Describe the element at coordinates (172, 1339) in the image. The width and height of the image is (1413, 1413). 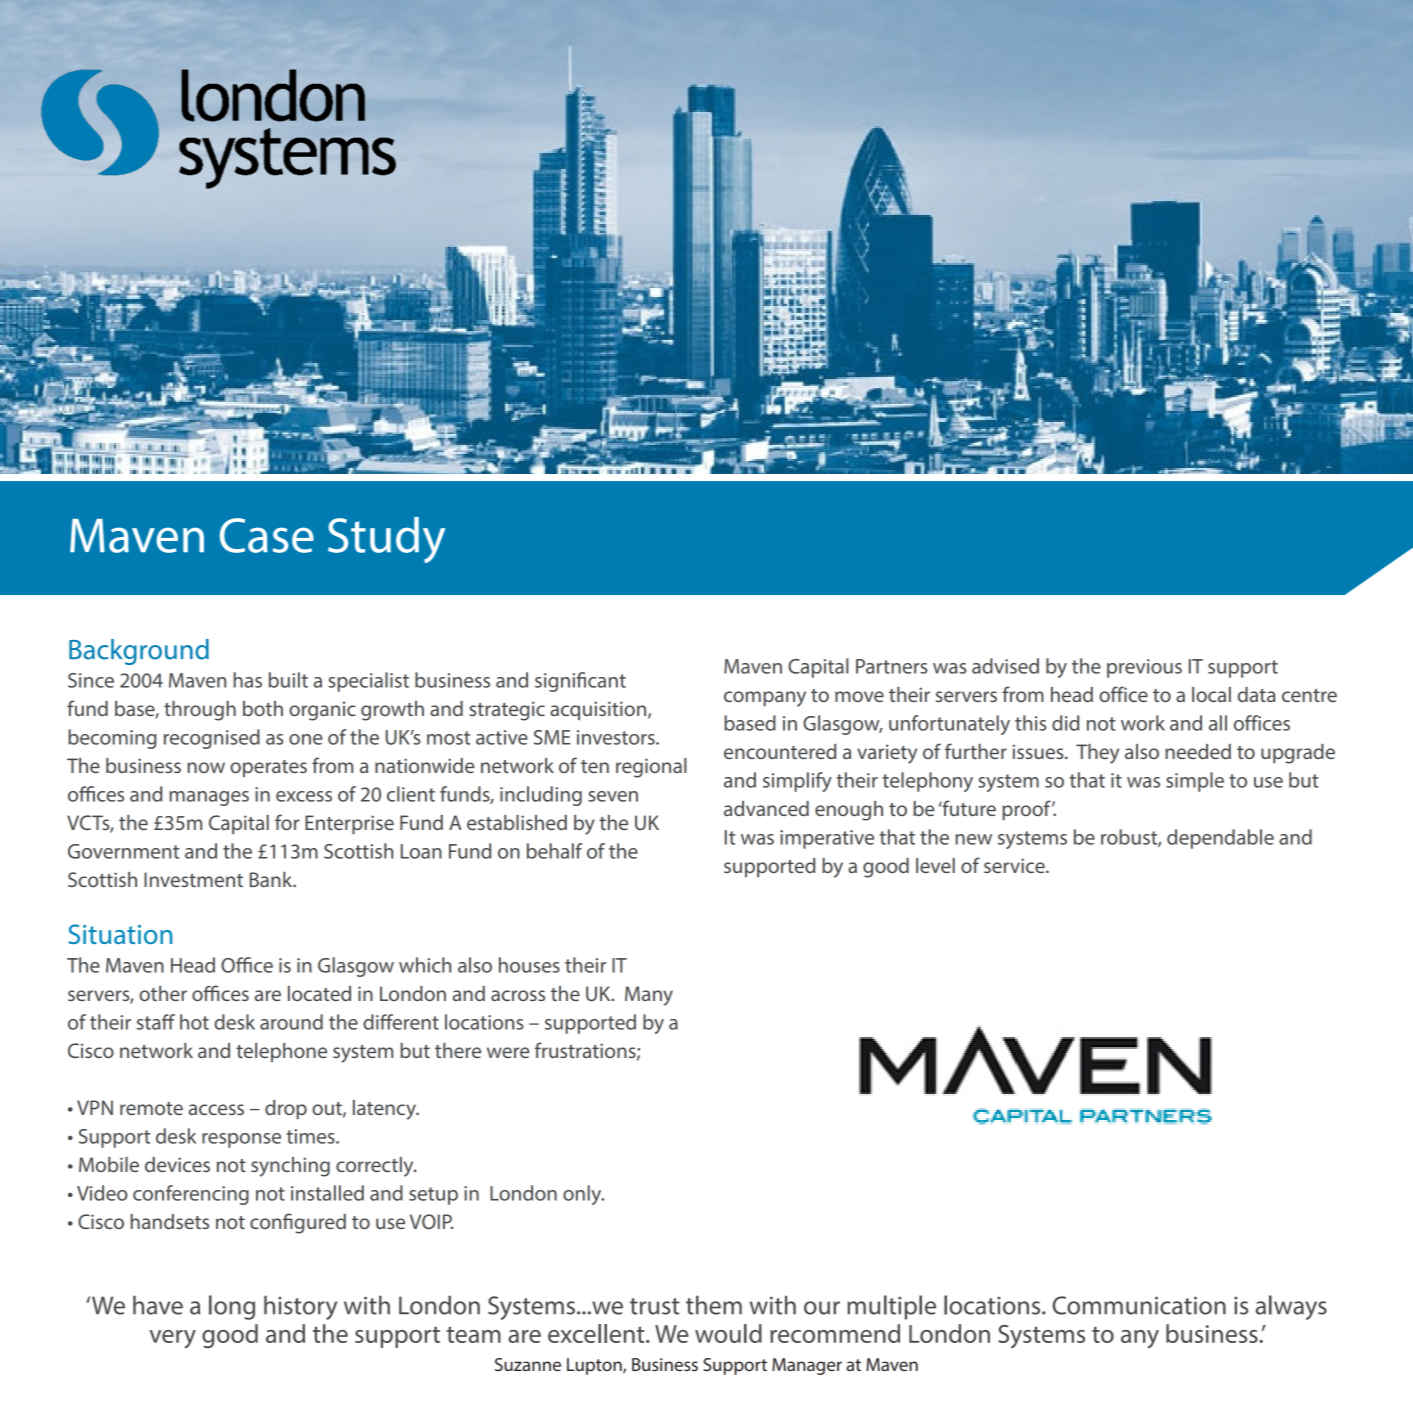
I see `very` at that location.
